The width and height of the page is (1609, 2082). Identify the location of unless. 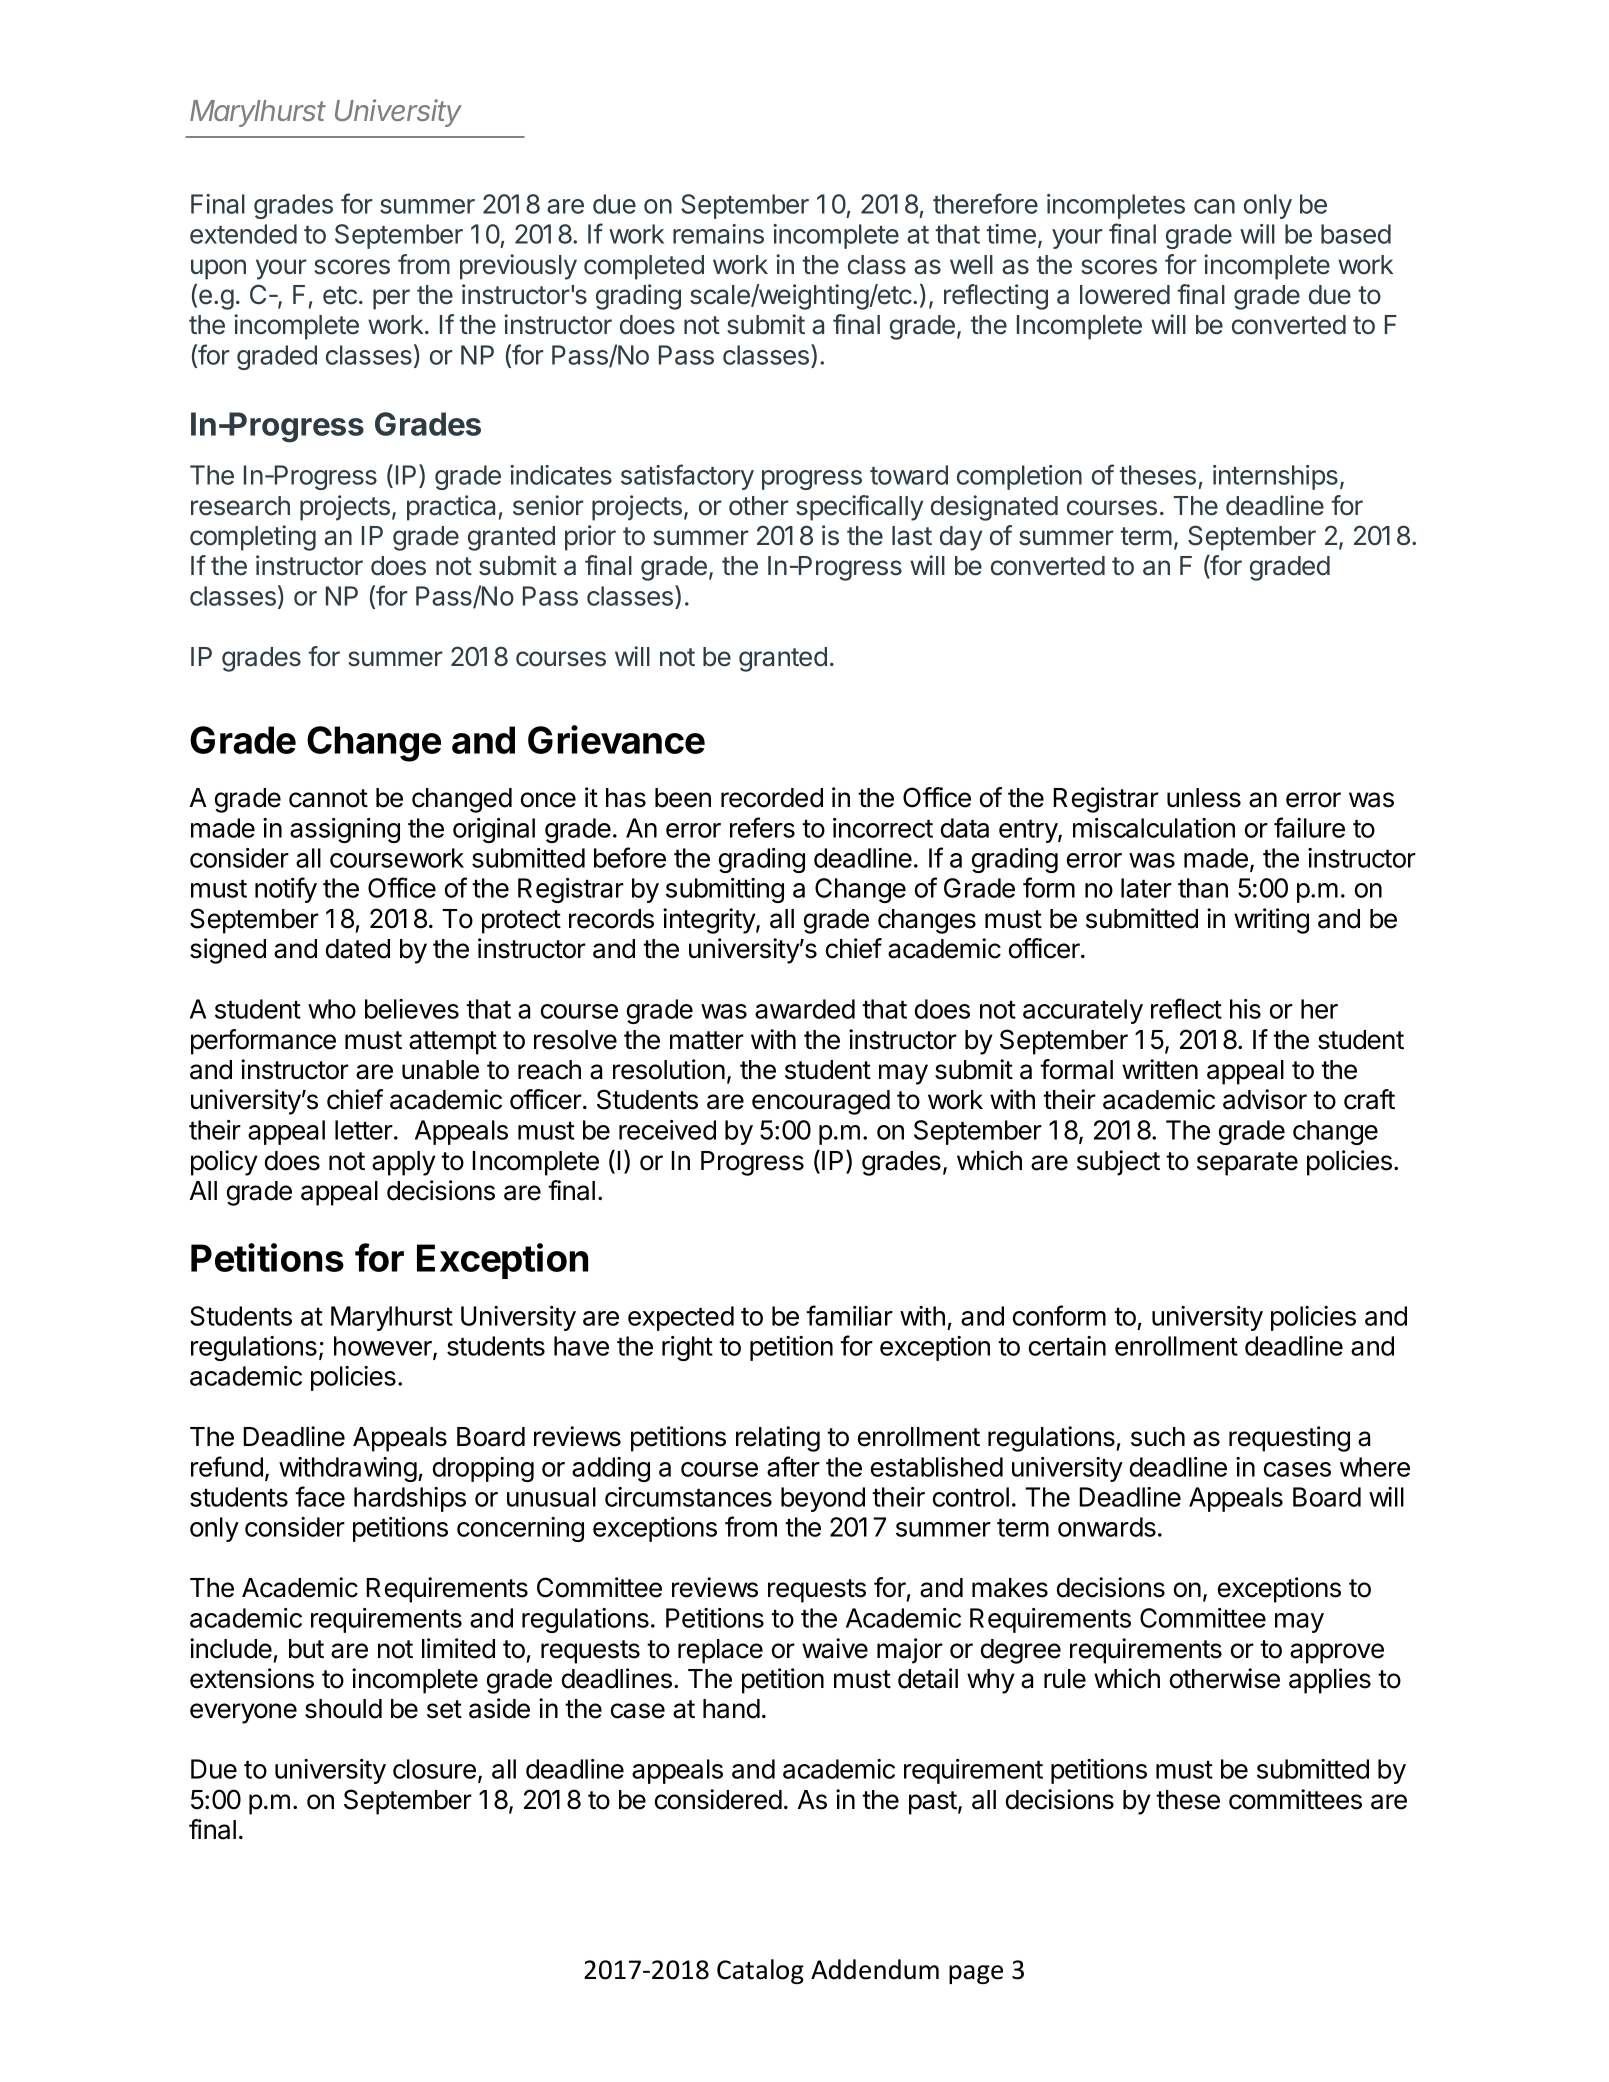
(1204, 798).
